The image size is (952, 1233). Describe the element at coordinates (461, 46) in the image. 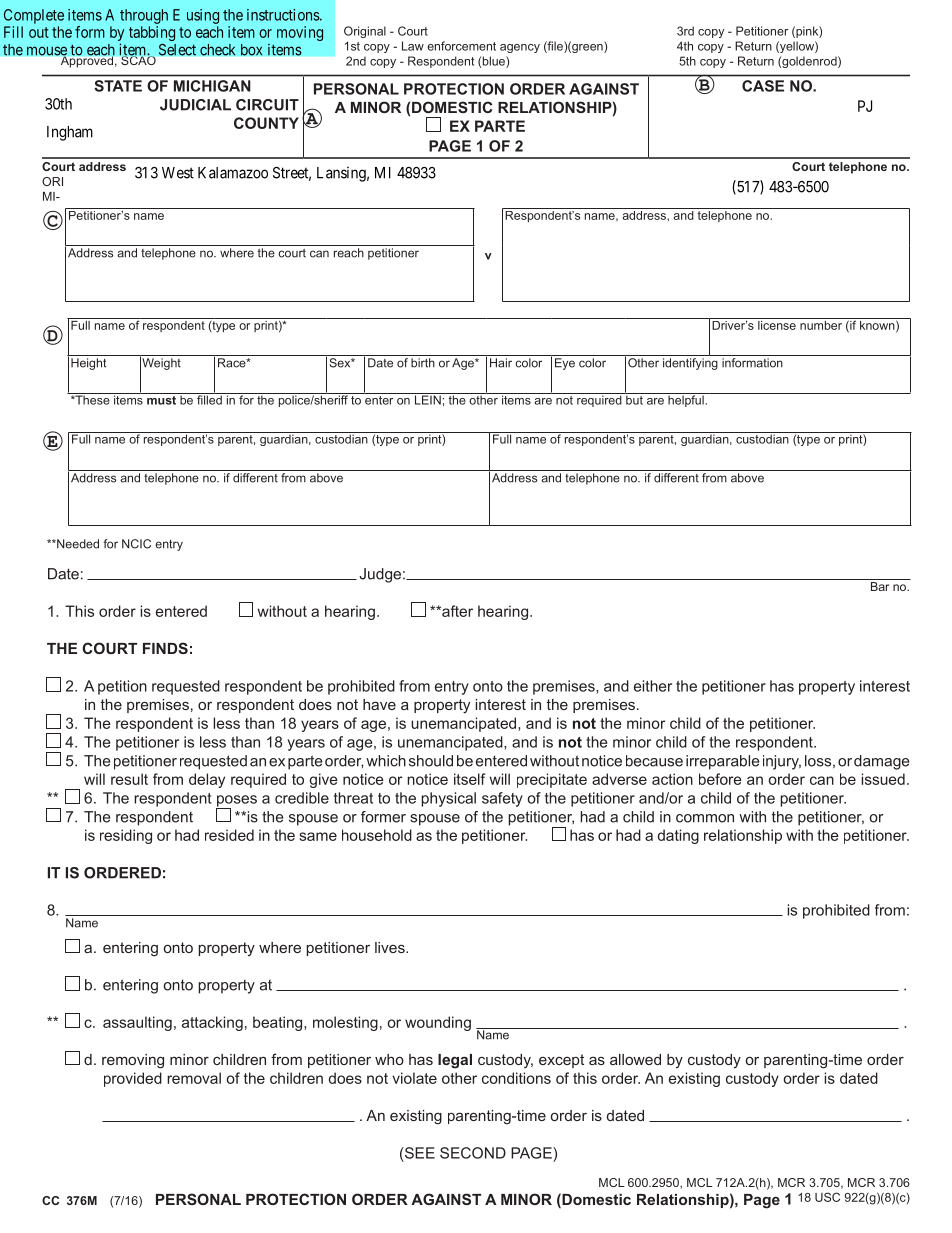

I see `enforcement` at that location.
